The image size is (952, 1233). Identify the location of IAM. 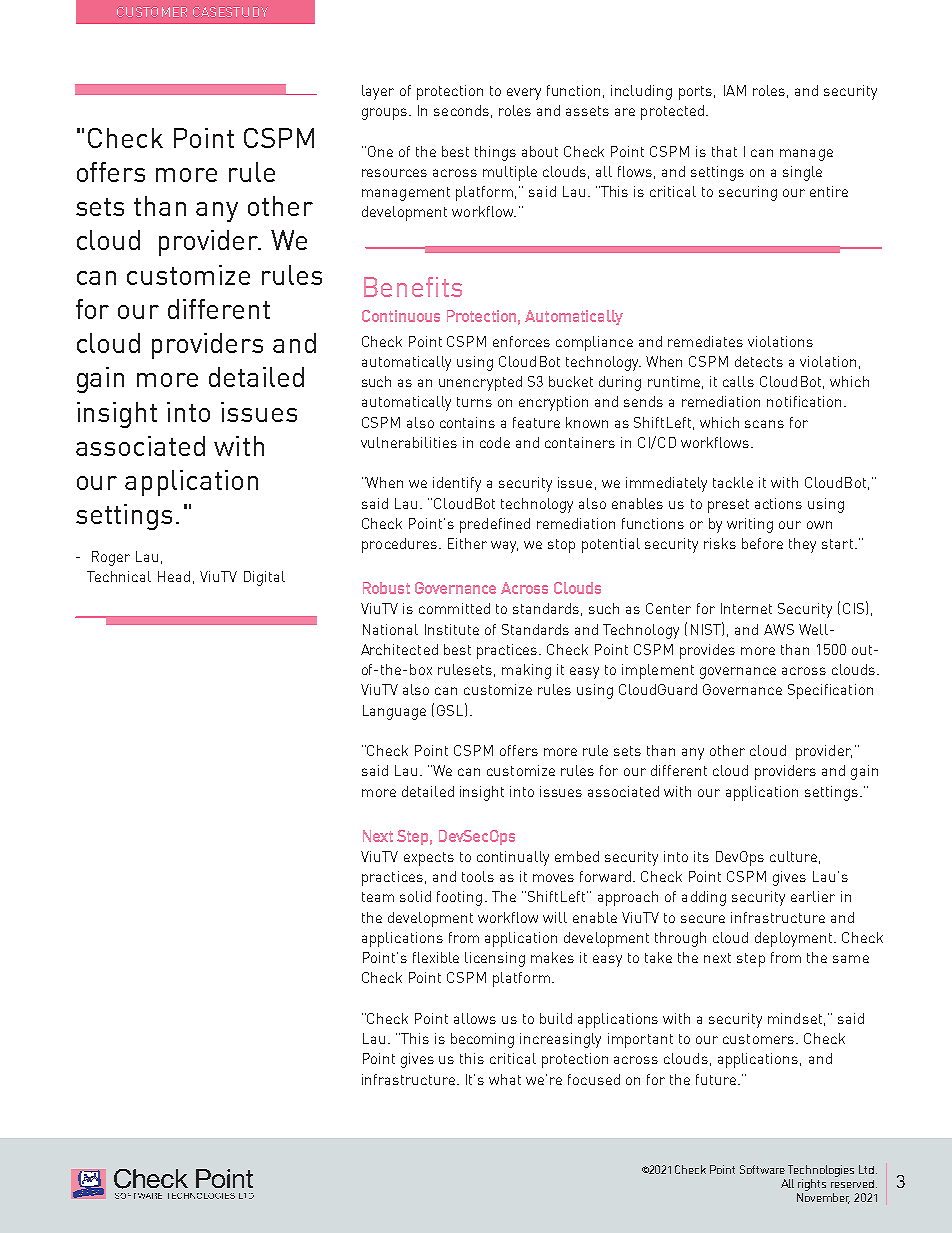
(735, 90).
